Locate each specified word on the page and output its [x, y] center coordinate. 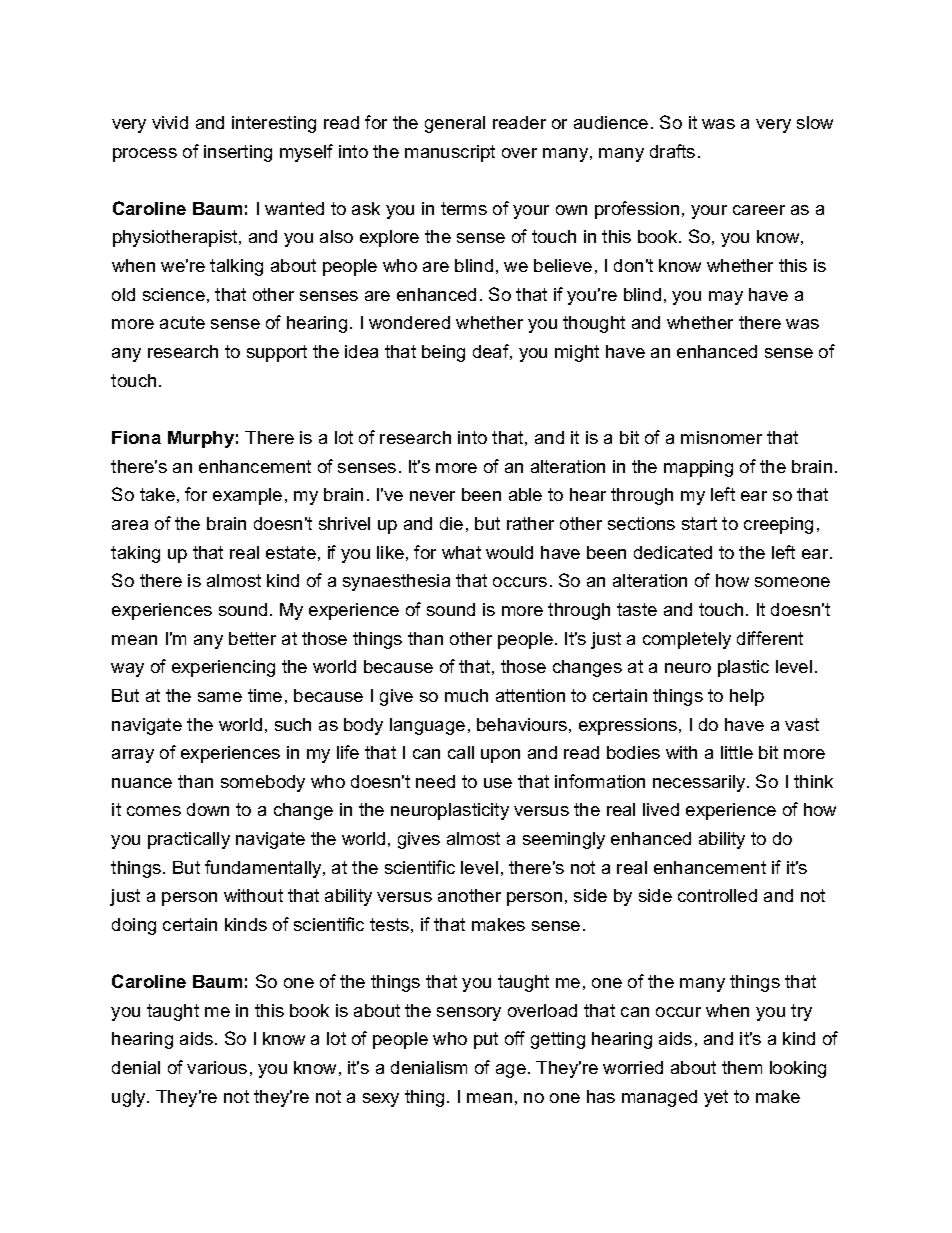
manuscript [450, 153]
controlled [717, 895]
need [435, 781]
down [208, 809]
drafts [672, 151]
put [486, 1040]
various [217, 1067]
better [252, 638]
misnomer [721, 437]
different [770, 638]
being [443, 353]
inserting [238, 153]
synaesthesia [396, 582]
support [277, 353]
